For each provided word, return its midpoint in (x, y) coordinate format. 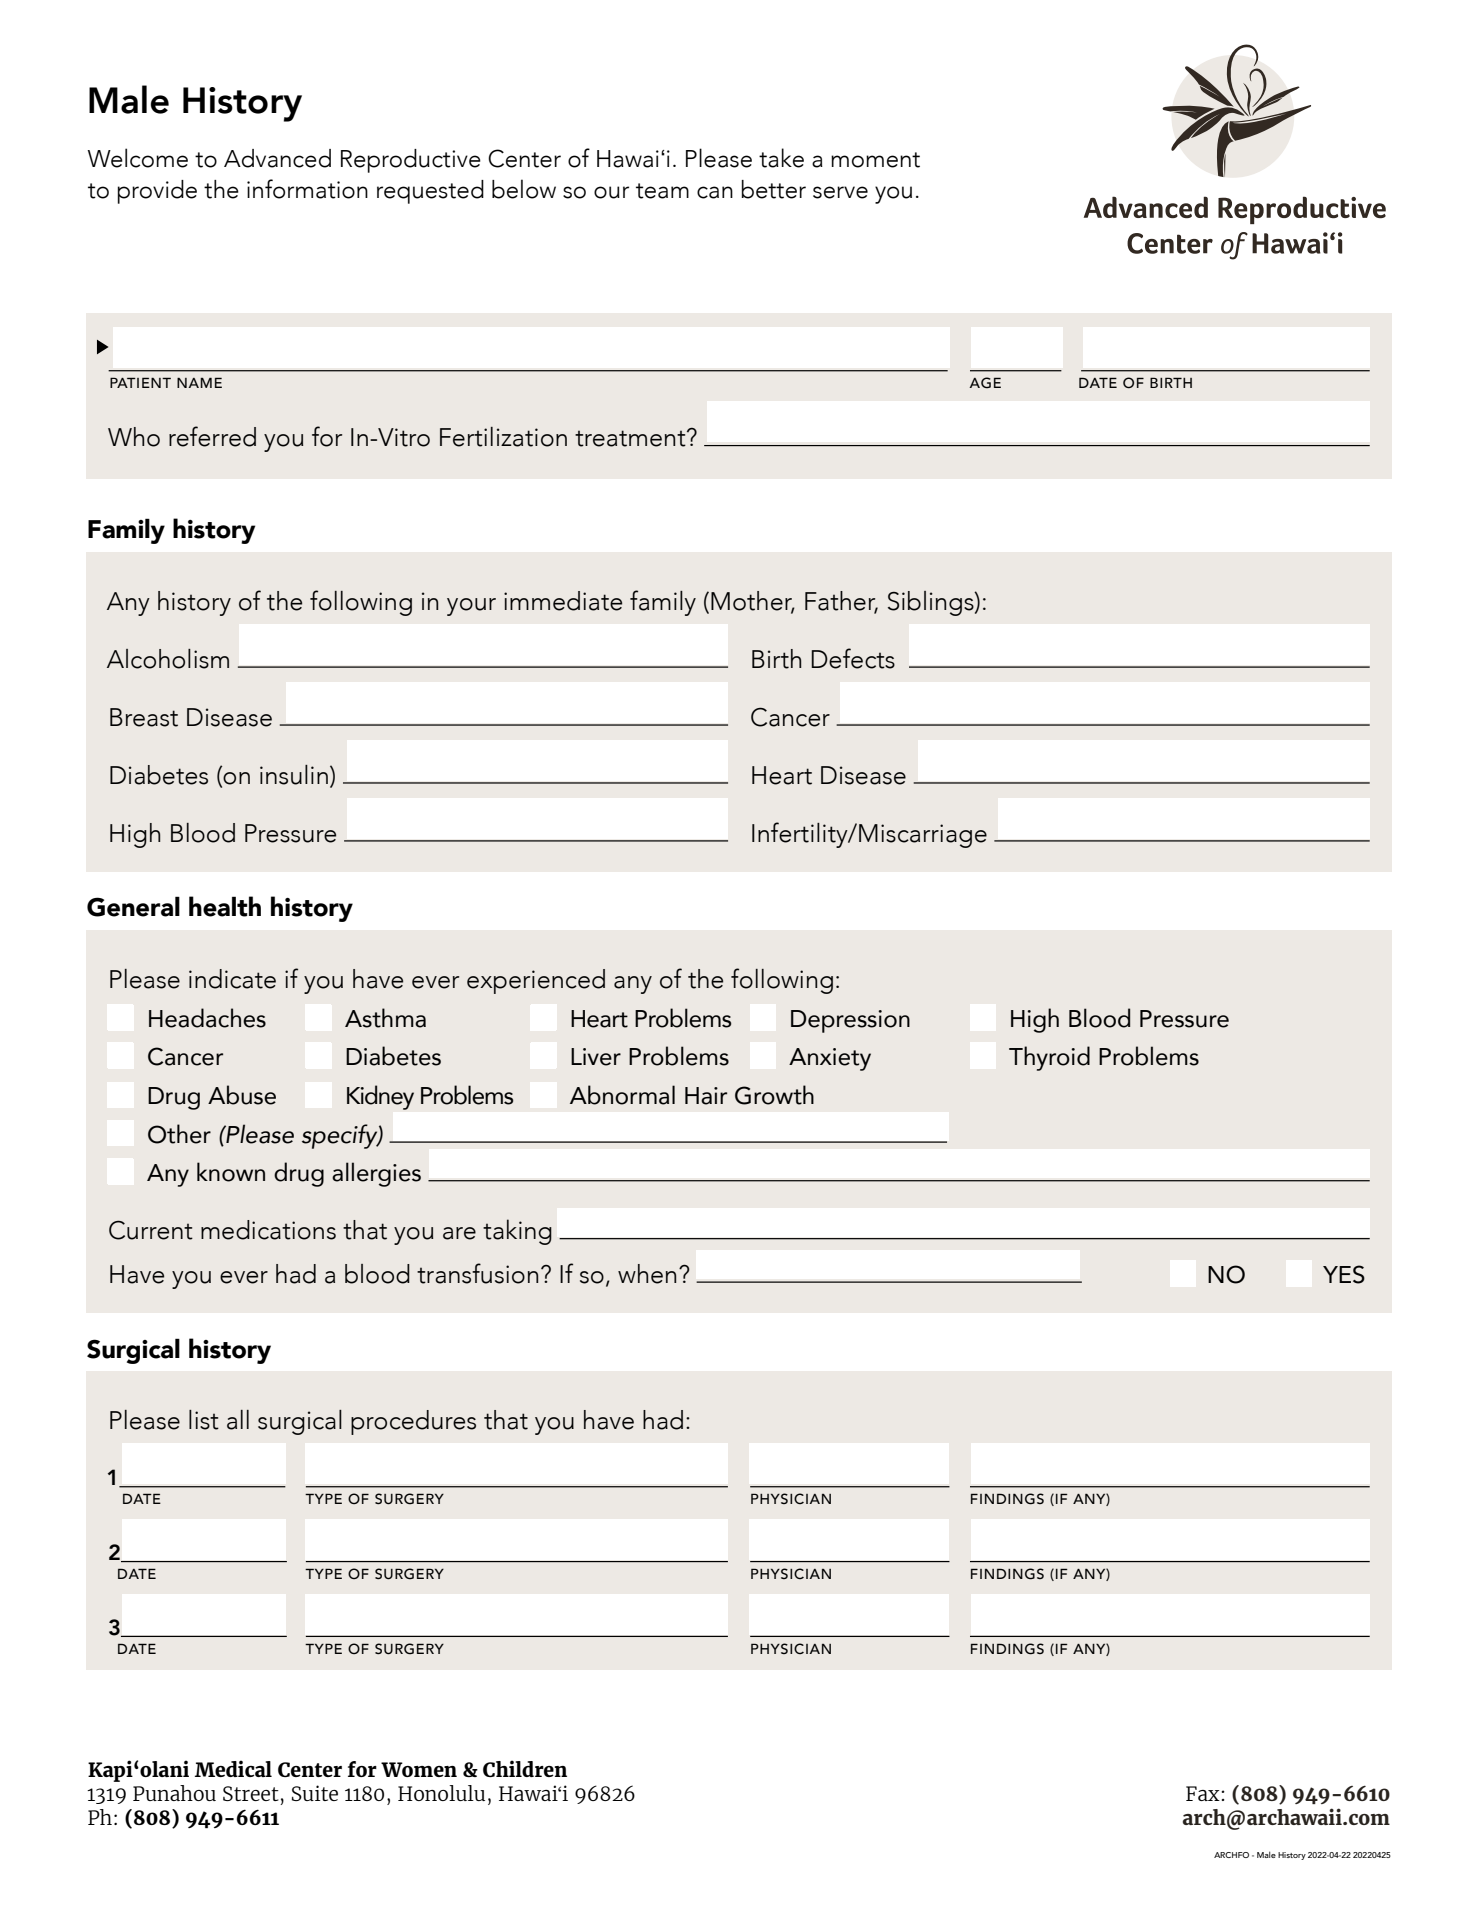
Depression (850, 1021)
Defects (853, 658)
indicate (232, 979)
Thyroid (1049, 1058)
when (647, 1274)
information (307, 189)
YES (1344, 1274)
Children (525, 1768)
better (774, 189)
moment (875, 160)
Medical (233, 1768)
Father (841, 602)
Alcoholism (168, 659)
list (204, 1420)
